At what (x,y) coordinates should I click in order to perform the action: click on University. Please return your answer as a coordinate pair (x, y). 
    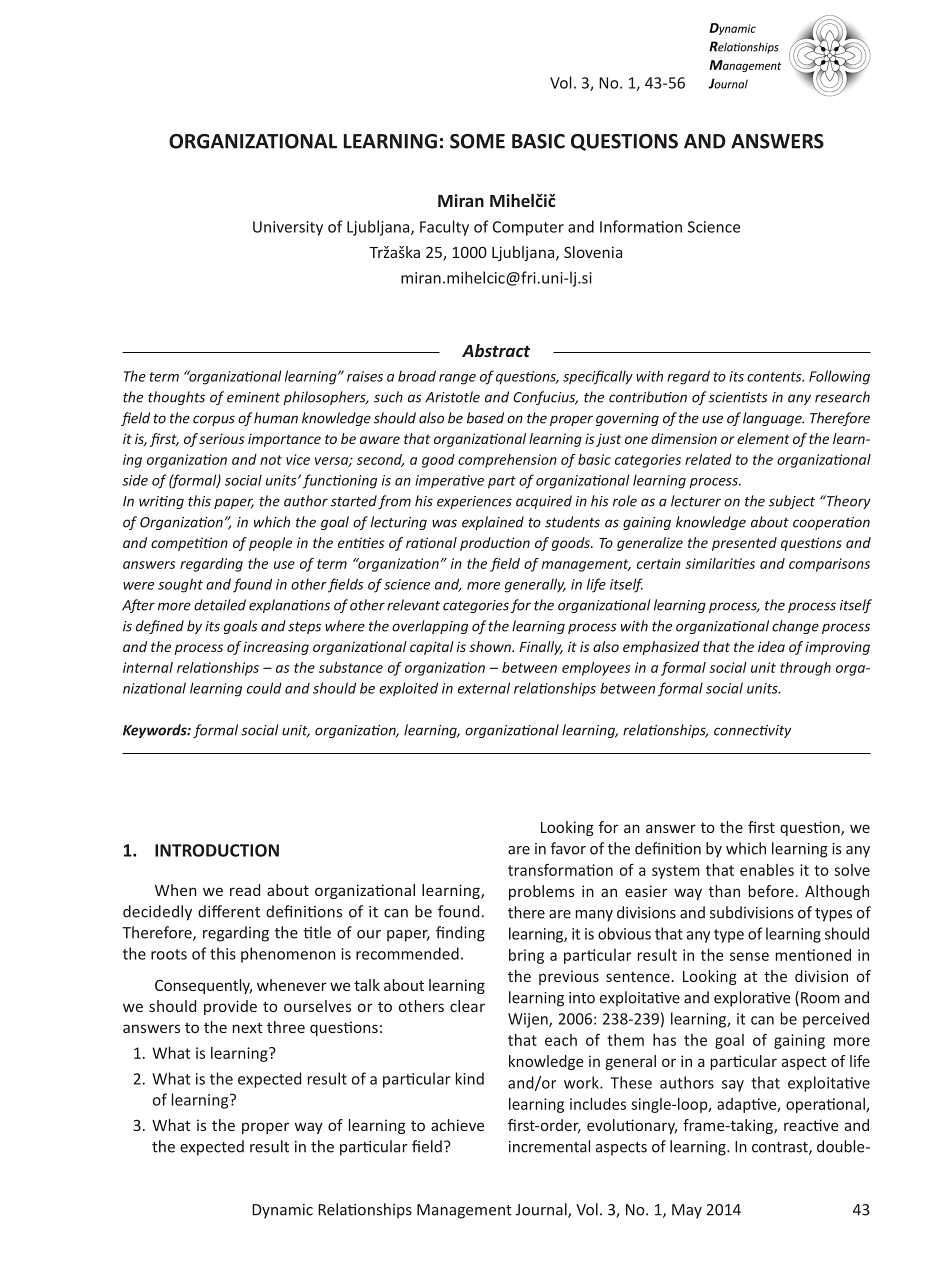
    Looking at the image, I should click on (288, 228).
